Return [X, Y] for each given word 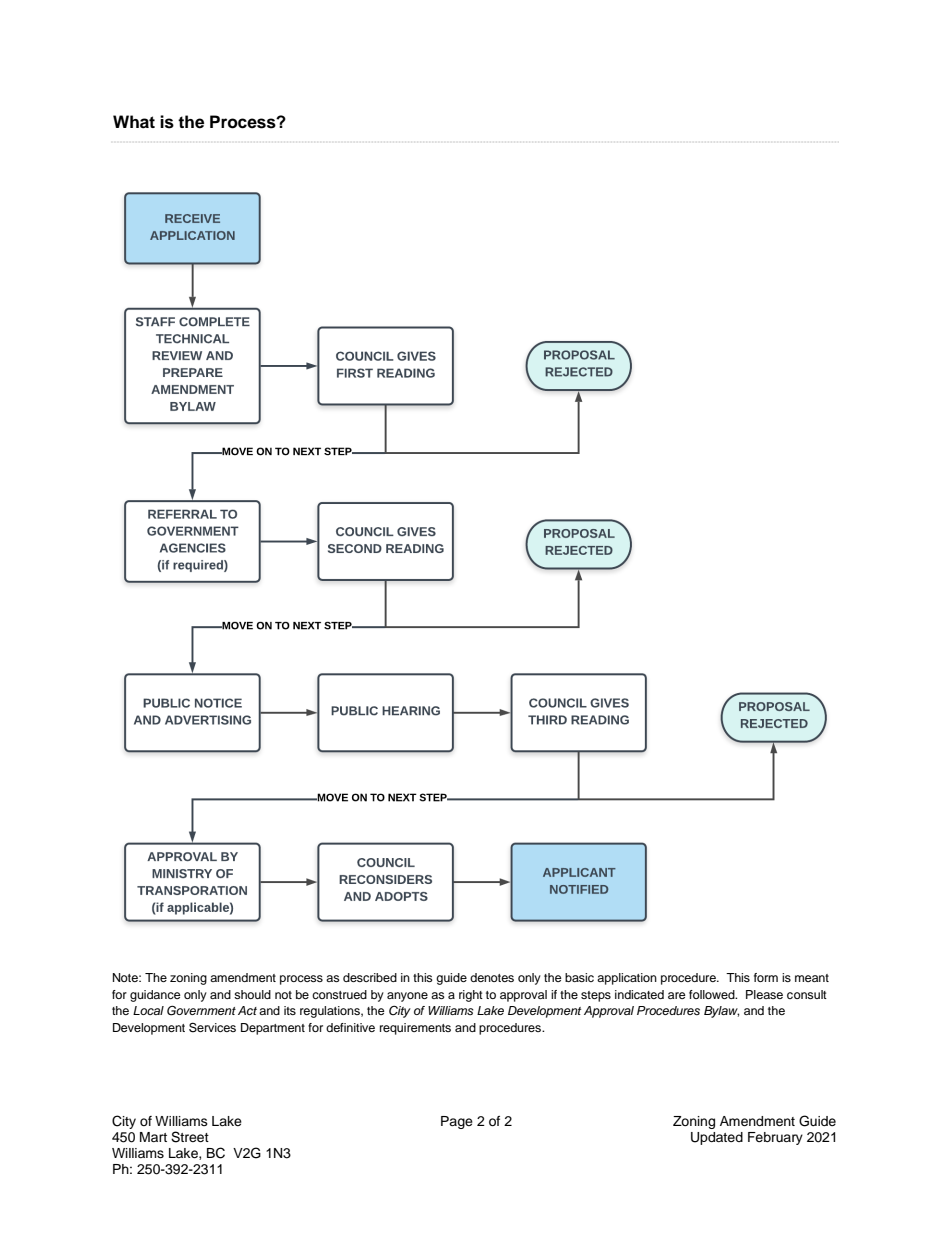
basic [579, 977]
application [627, 979]
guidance [155, 996]
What [134, 122]
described [370, 977]
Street [190, 1137]
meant [812, 978]
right [471, 996]
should [252, 994]
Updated [717, 1138]
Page [457, 1122]
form [766, 977]
